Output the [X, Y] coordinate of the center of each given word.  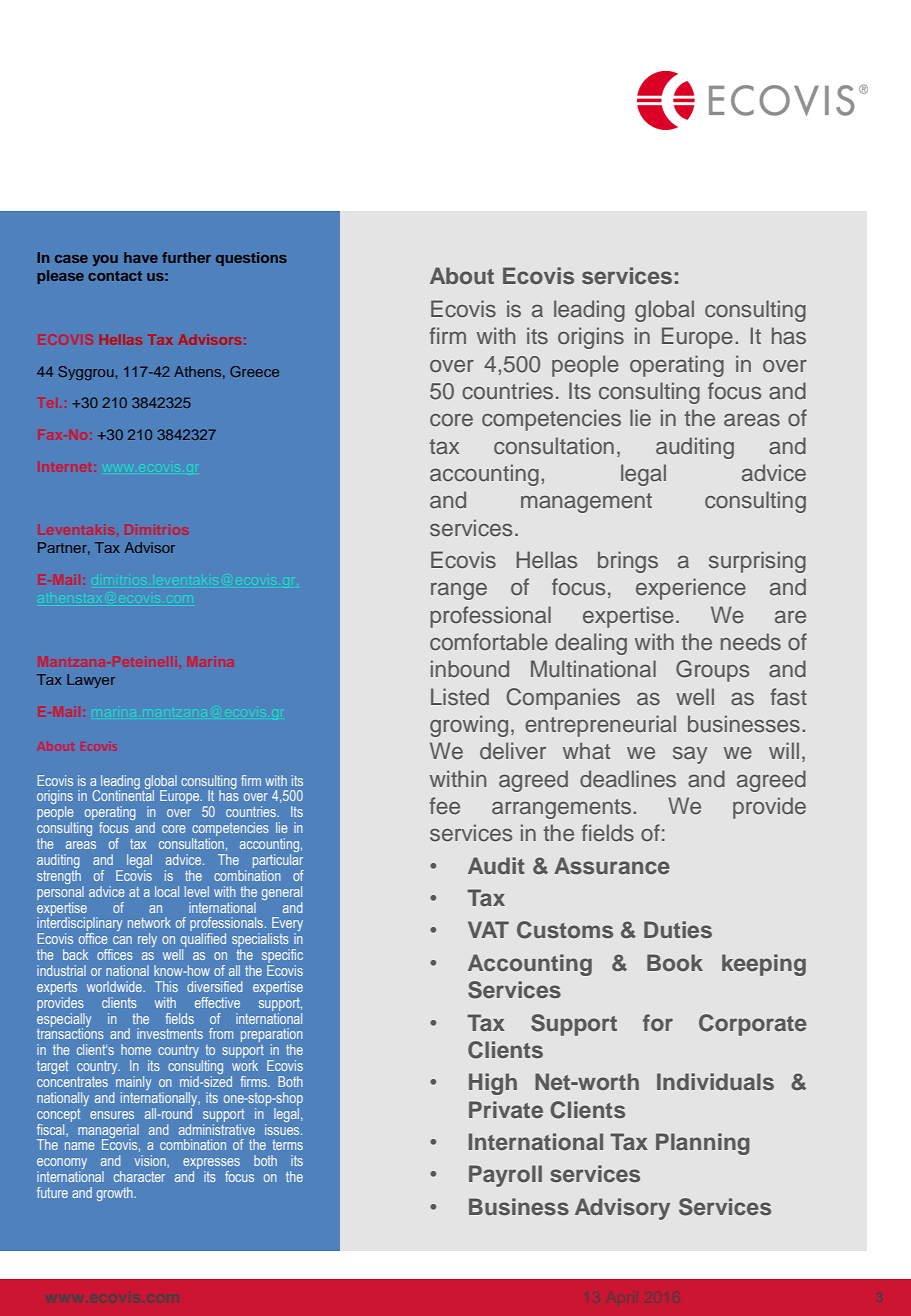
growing [469, 726]
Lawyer [91, 681]
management [586, 503]
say [690, 755]
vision [151, 1161]
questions [251, 259]
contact [115, 276]
